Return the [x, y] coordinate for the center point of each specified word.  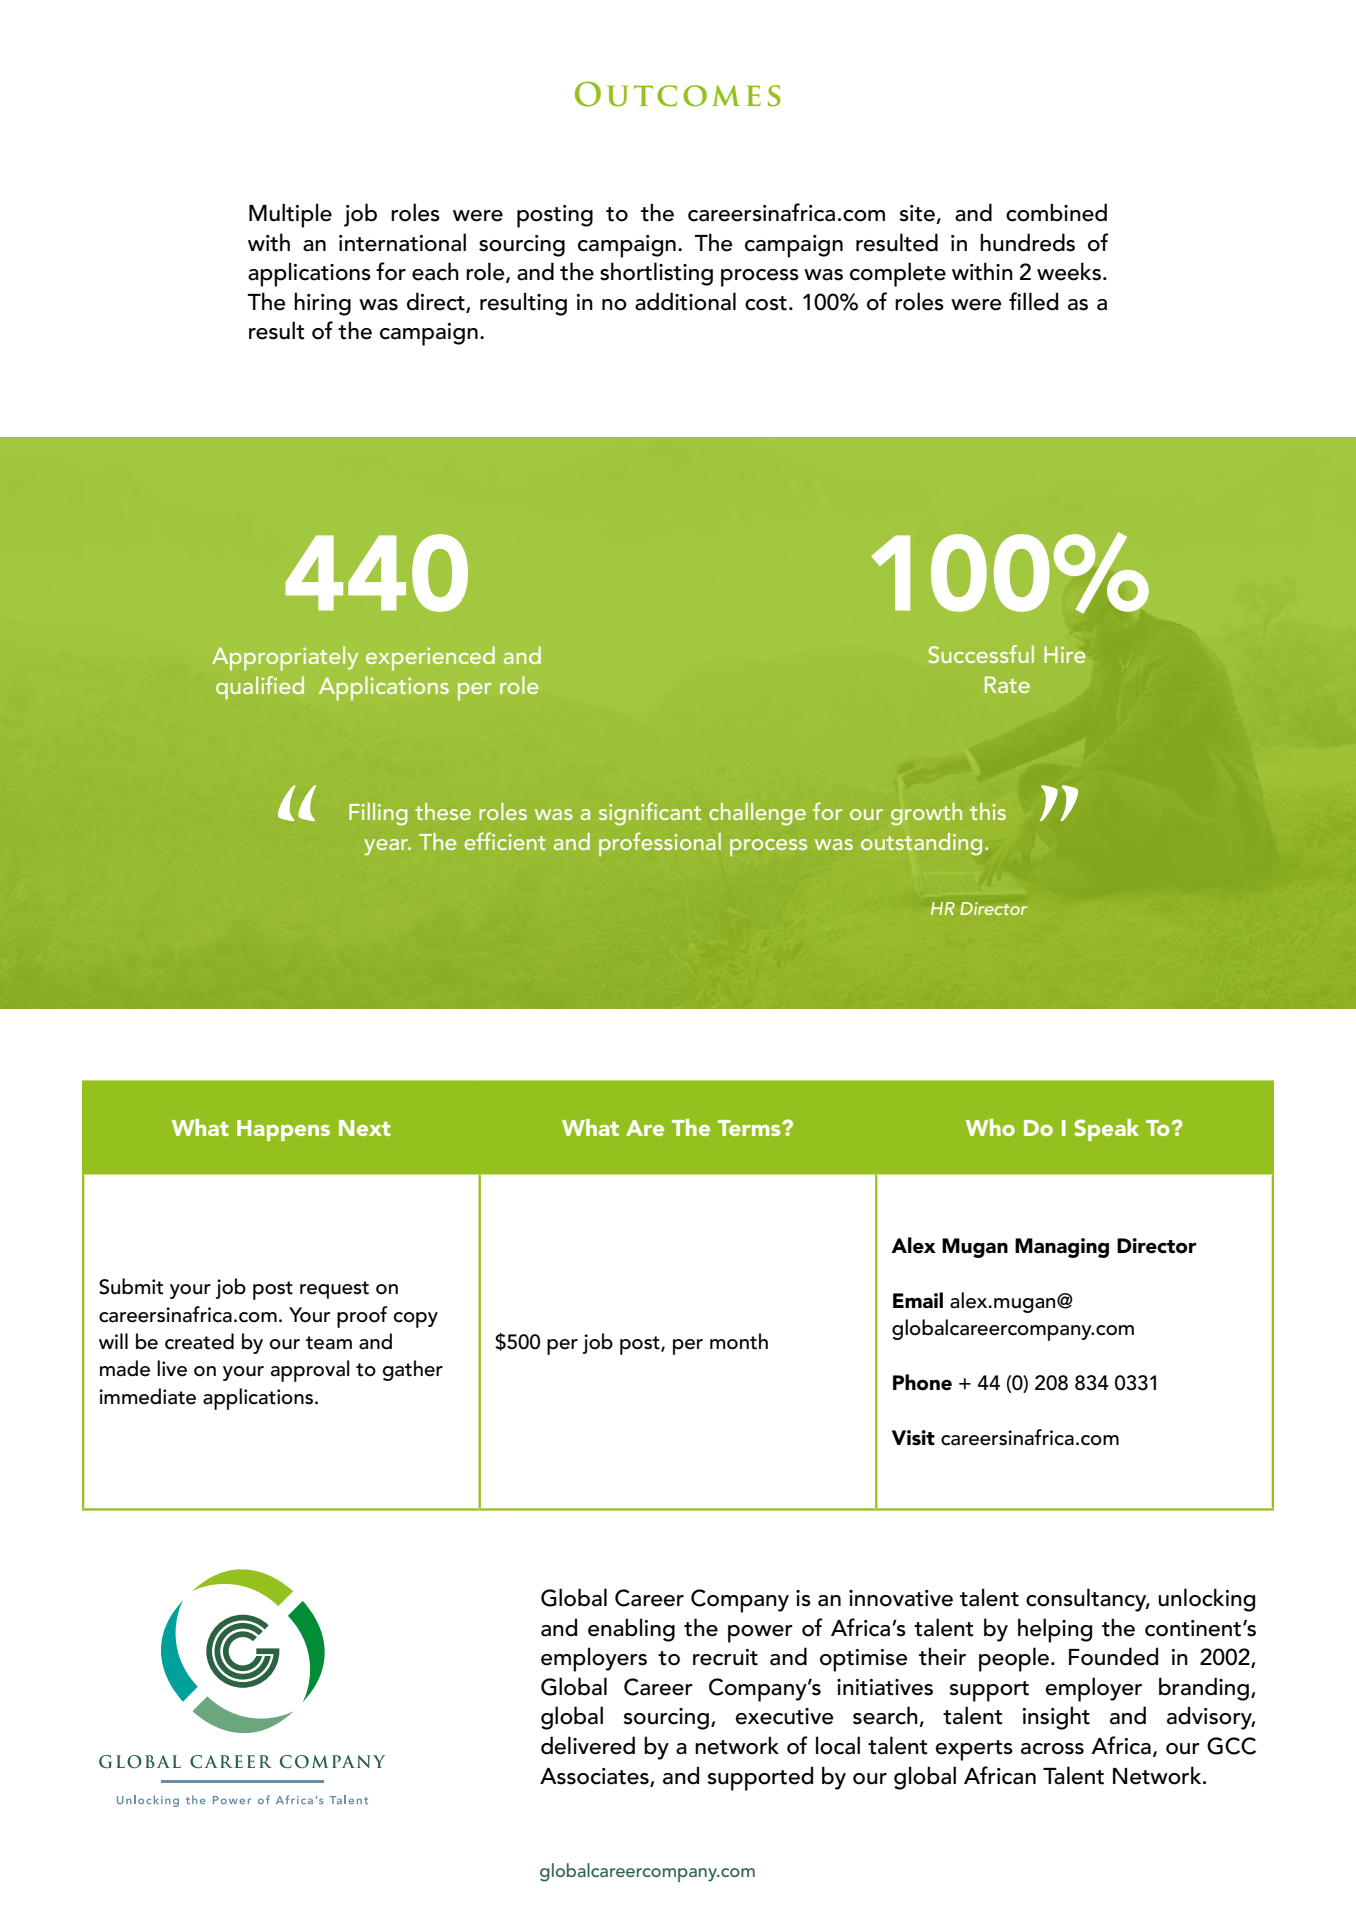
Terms [750, 1128]
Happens [283, 1130]
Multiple [290, 215]
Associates [595, 1777]
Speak [1106, 1130]
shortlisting [656, 274]
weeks [1069, 271]
